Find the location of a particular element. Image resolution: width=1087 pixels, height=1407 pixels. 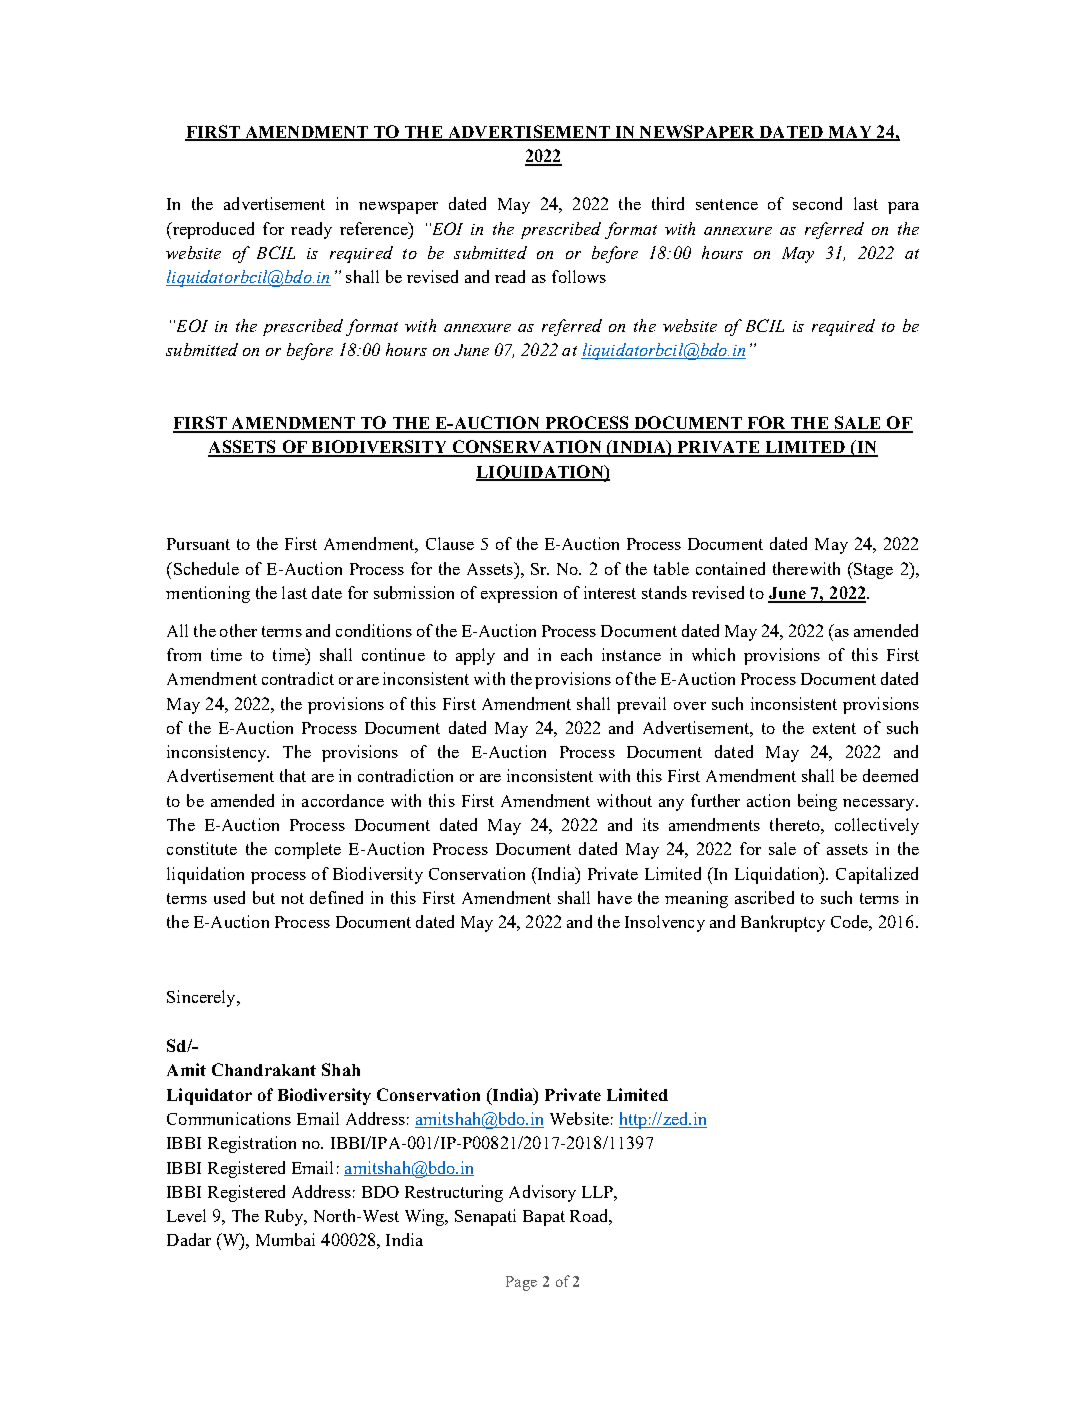

reproduced is located at coordinates (212, 230).
